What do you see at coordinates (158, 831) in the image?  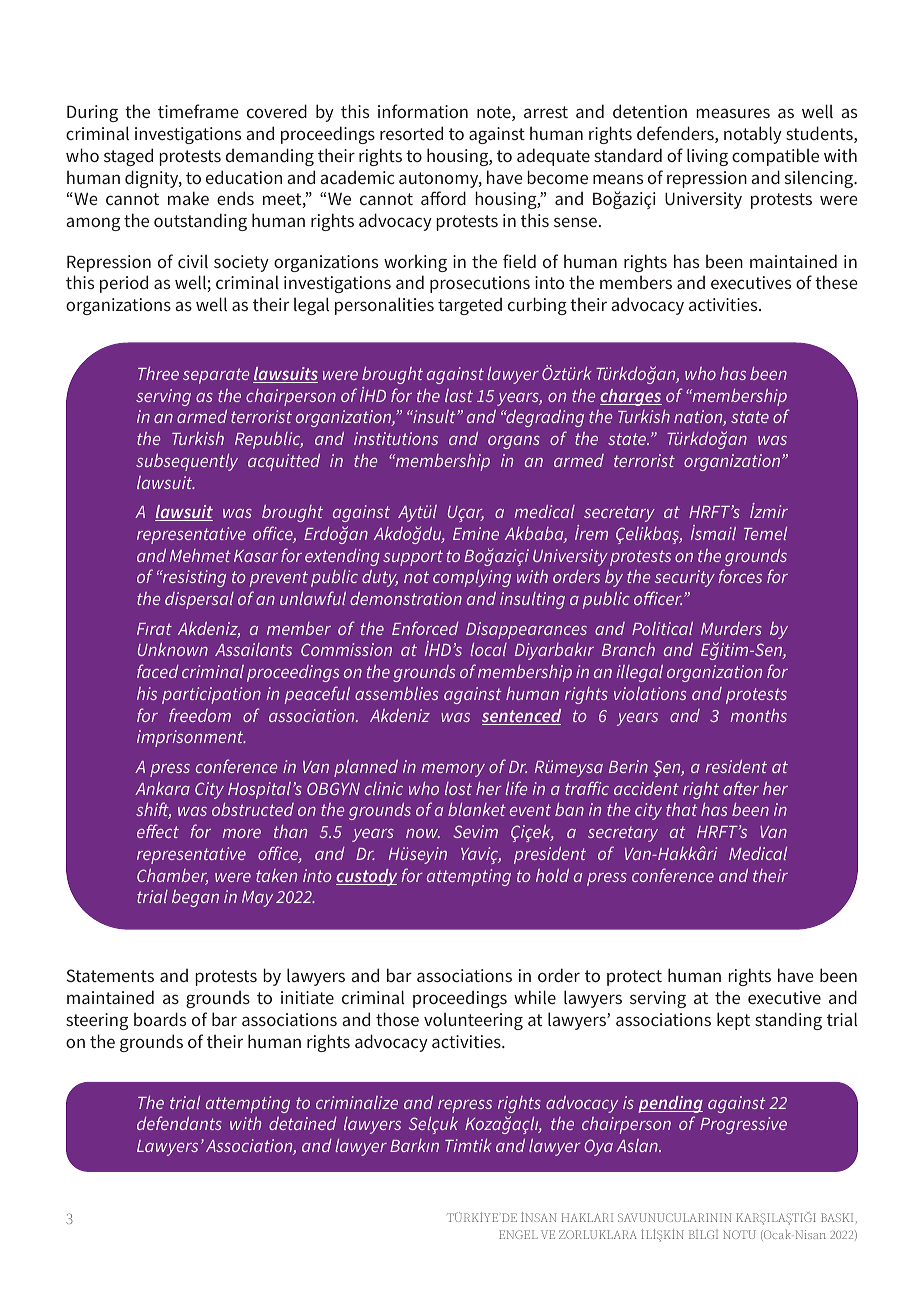 I see `effect` at bounding box center [158, 831].
